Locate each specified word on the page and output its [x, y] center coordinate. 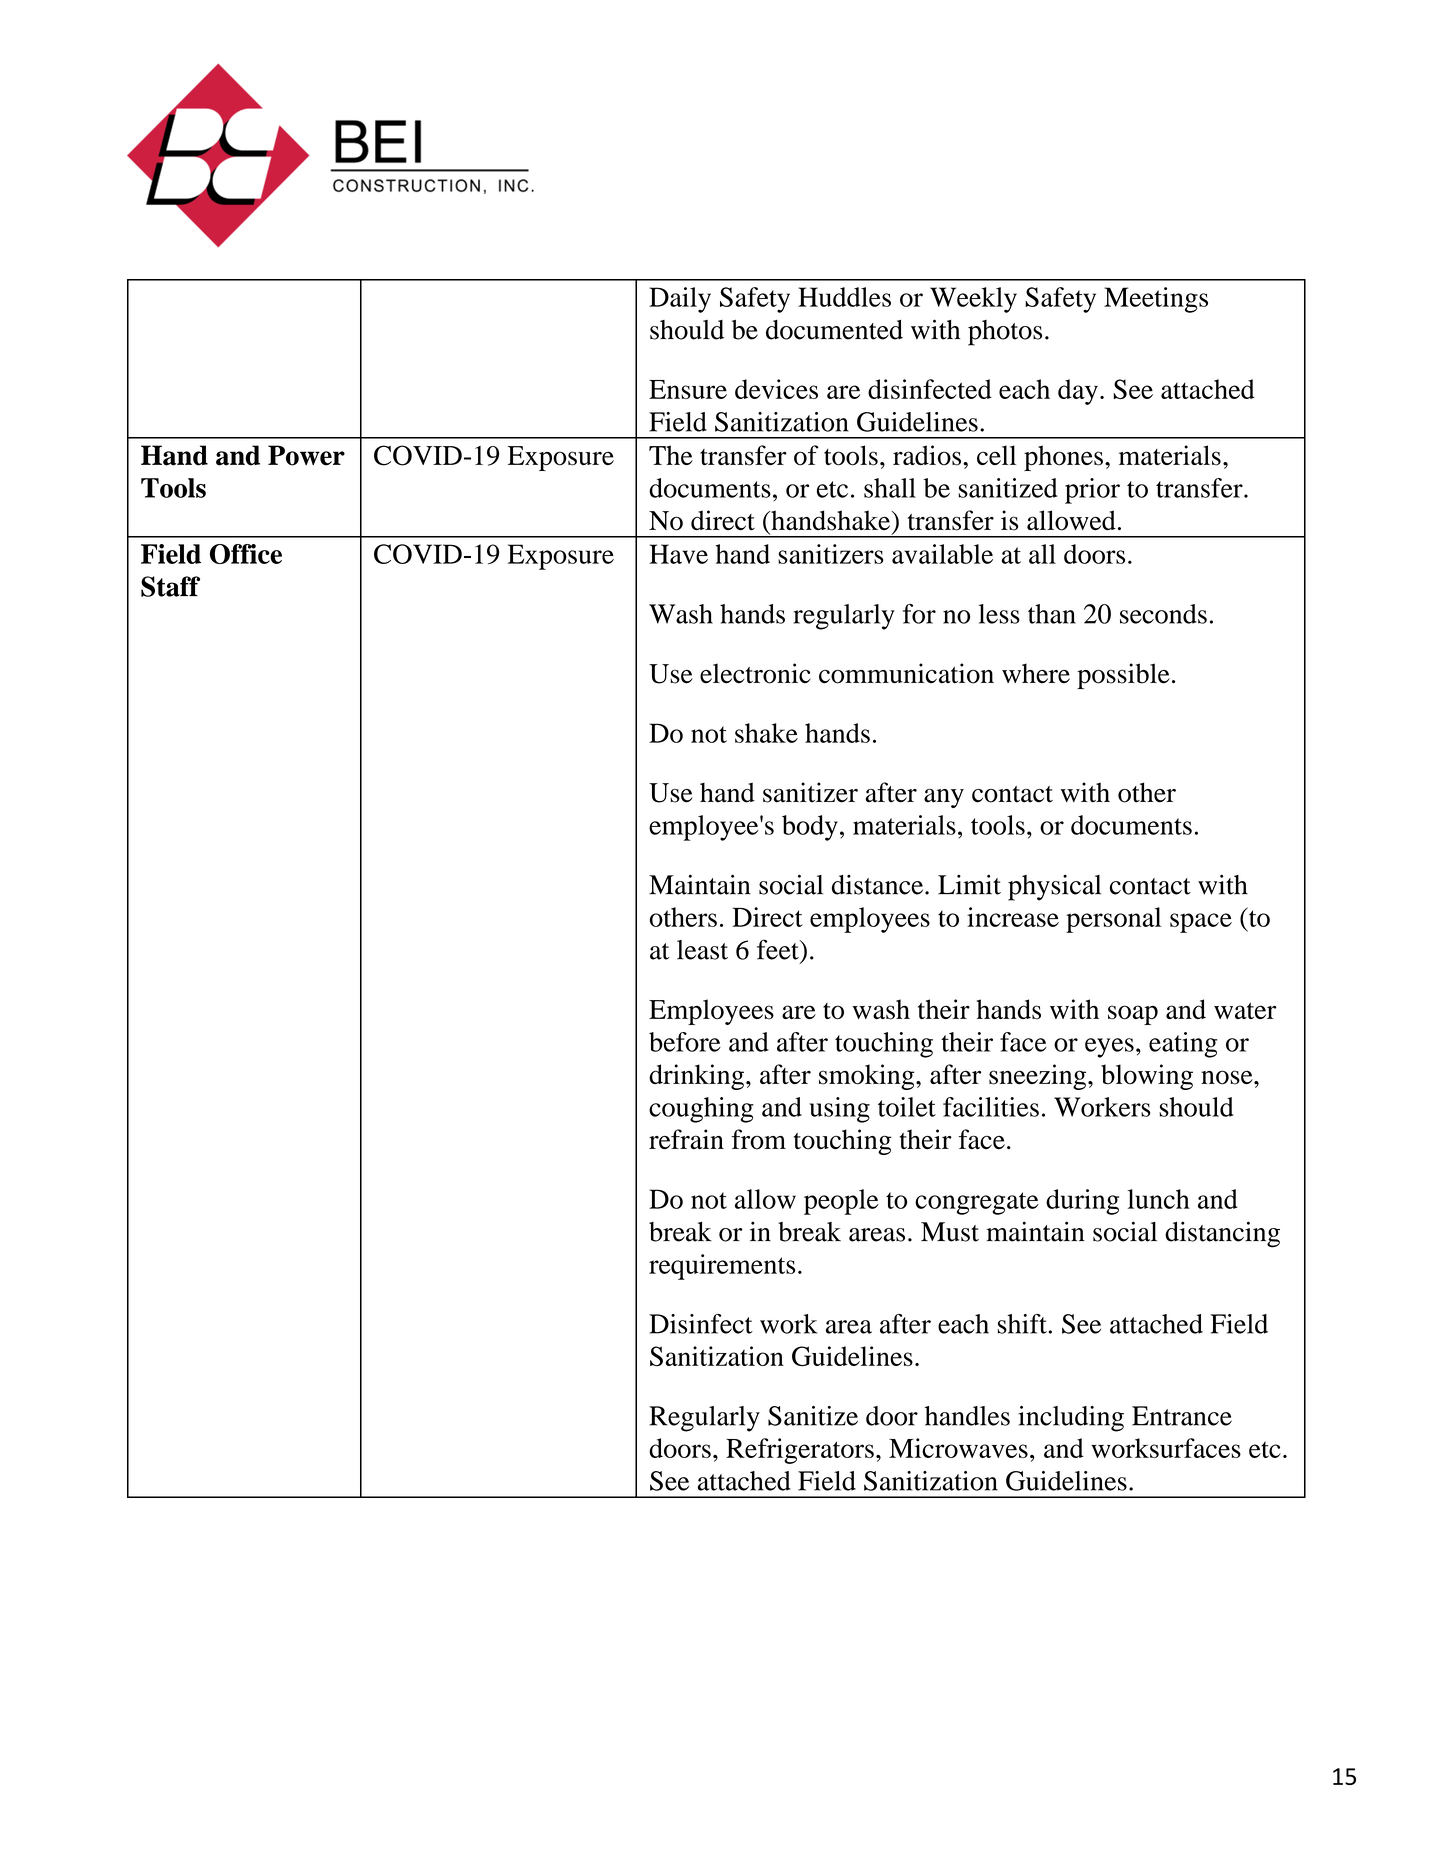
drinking [696, 1077]
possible [1123, 676]
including [1071, 1419]
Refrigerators [800, 1451]
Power [306, 455]
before [685, 1042]
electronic [755, 673]
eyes [1109, 1048]
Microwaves [958, 1448]
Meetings [1156, 300]
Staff [170, 586]
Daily [680, 300]
